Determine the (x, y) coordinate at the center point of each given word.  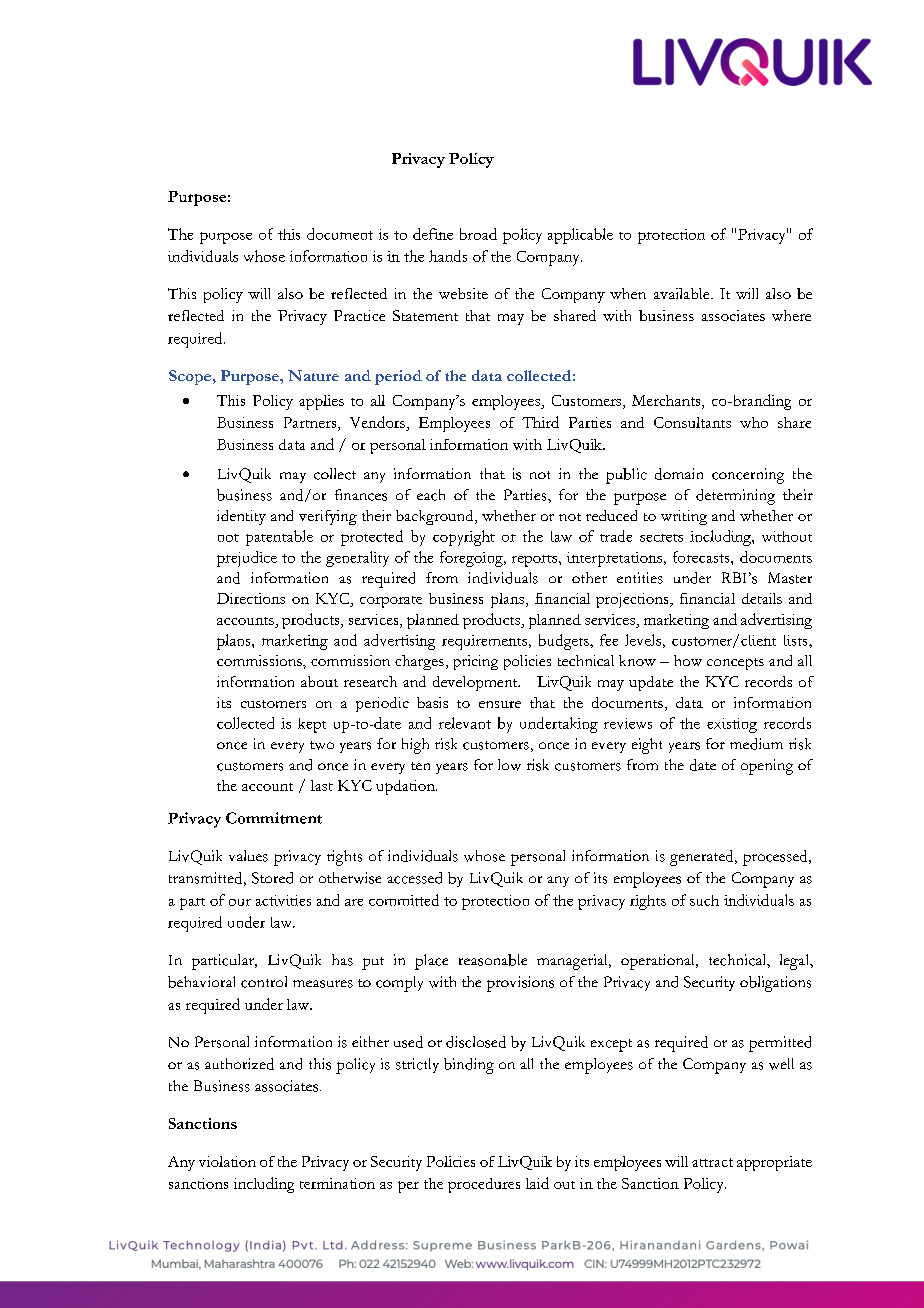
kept (312, 725)
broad (478, 234)
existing (732, 725)
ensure (500, 704)
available (683, 293)
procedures (484, 1185)
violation (227, 1161)
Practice (359, 315)
